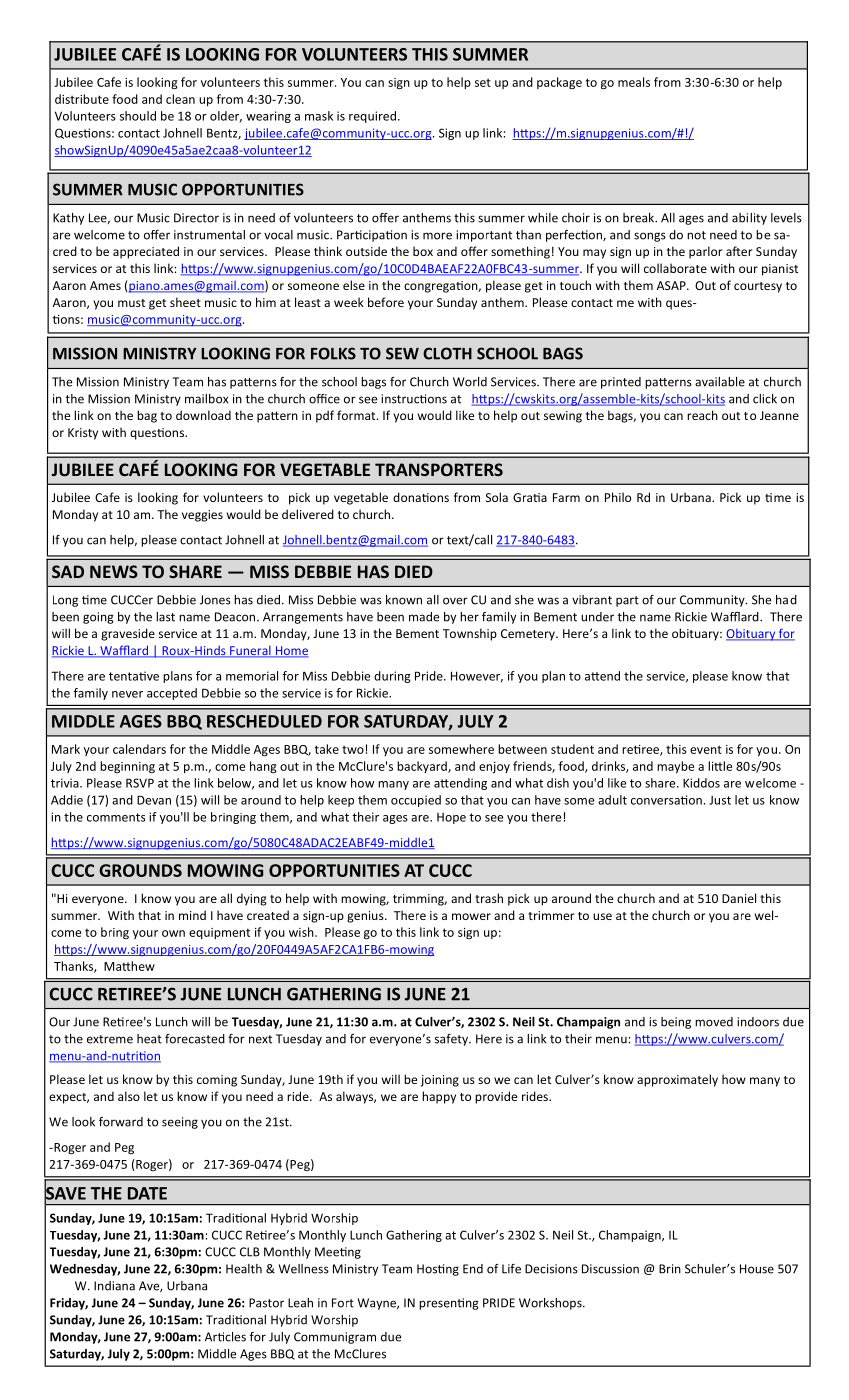 The height and width of the document is (1400, 849). What do you see at coordinates (706, 749) in the document?
I see `event` at bounding box center [706, 749].
